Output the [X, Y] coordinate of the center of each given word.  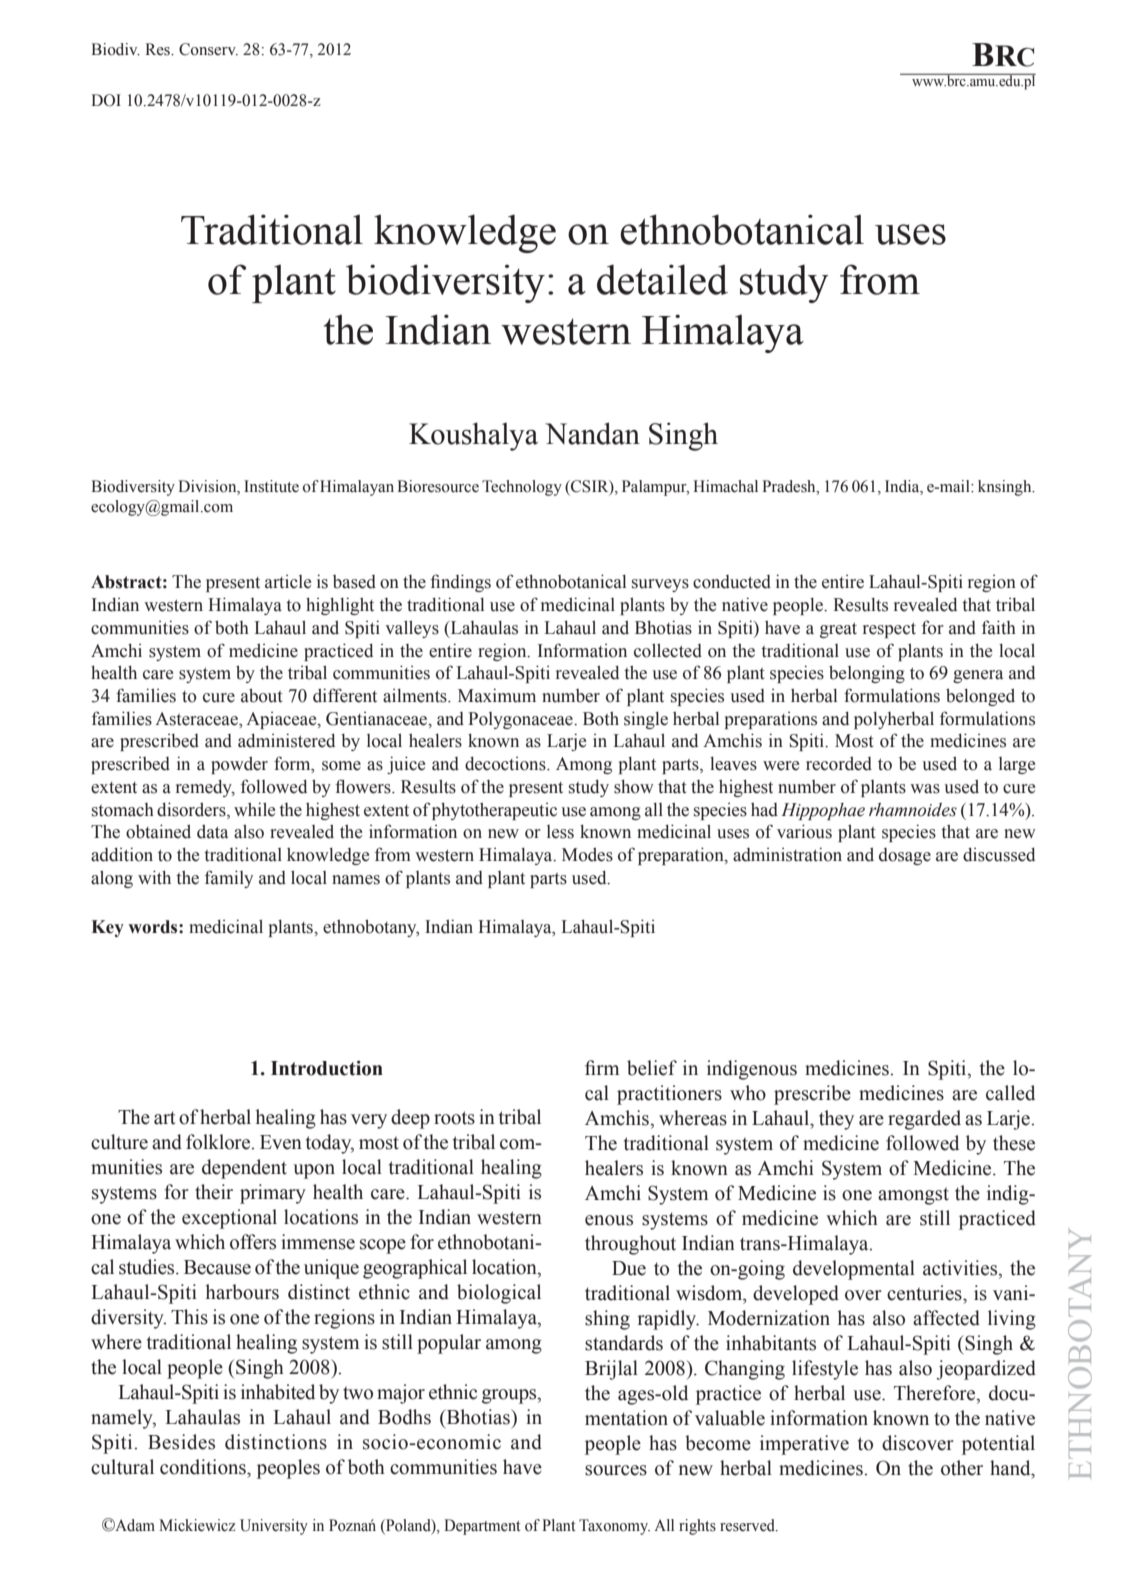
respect [889, 630]
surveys [660, 585]
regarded [924, 1120]
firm [602, 1067]
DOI [106, 100]
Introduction [327, 1068]
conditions [204, 1467]
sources [616, 1470]
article [288, 582]
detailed [662, 279]
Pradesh [790, 486]
